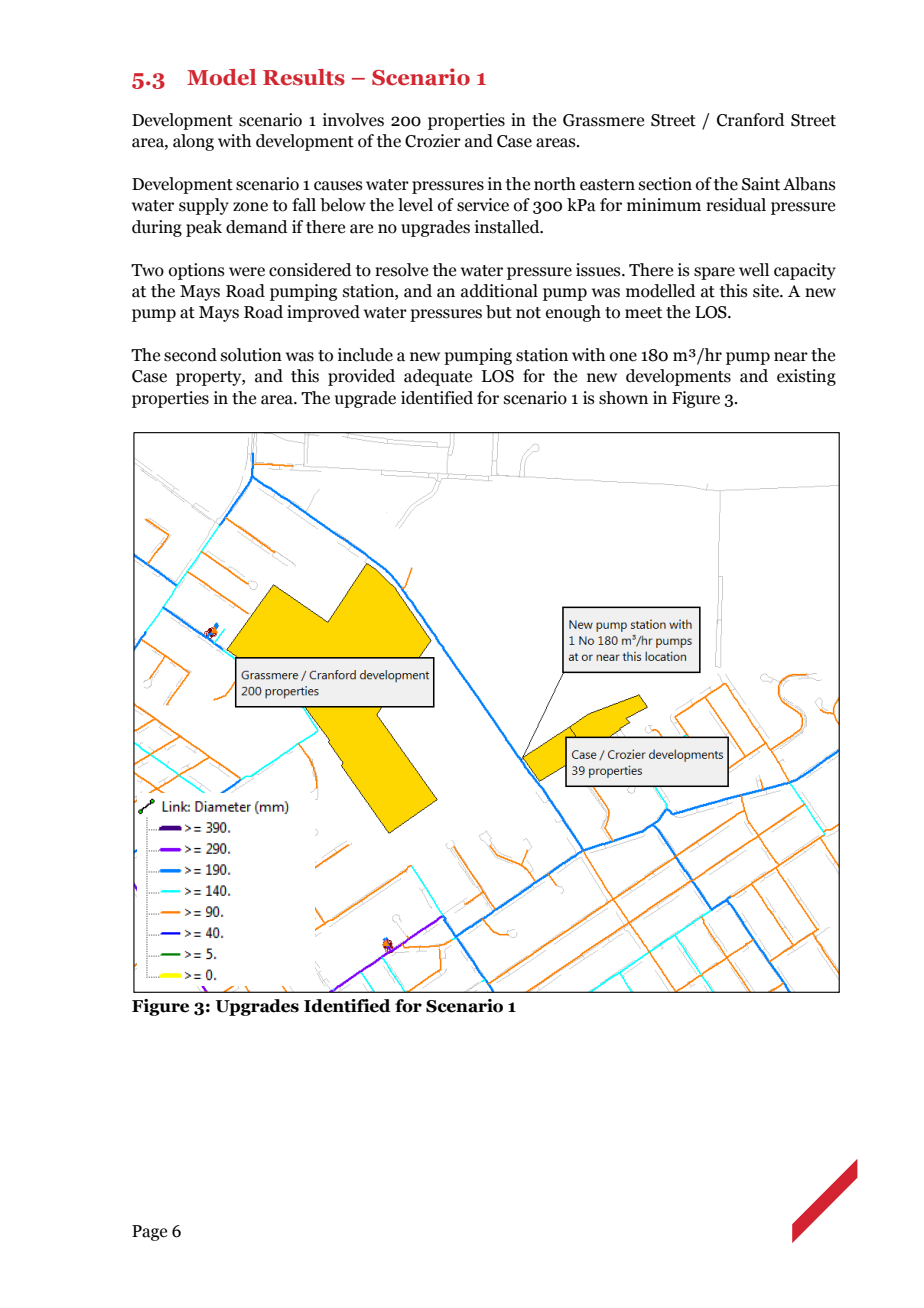  I want to click on shown, so click(623, 398).
